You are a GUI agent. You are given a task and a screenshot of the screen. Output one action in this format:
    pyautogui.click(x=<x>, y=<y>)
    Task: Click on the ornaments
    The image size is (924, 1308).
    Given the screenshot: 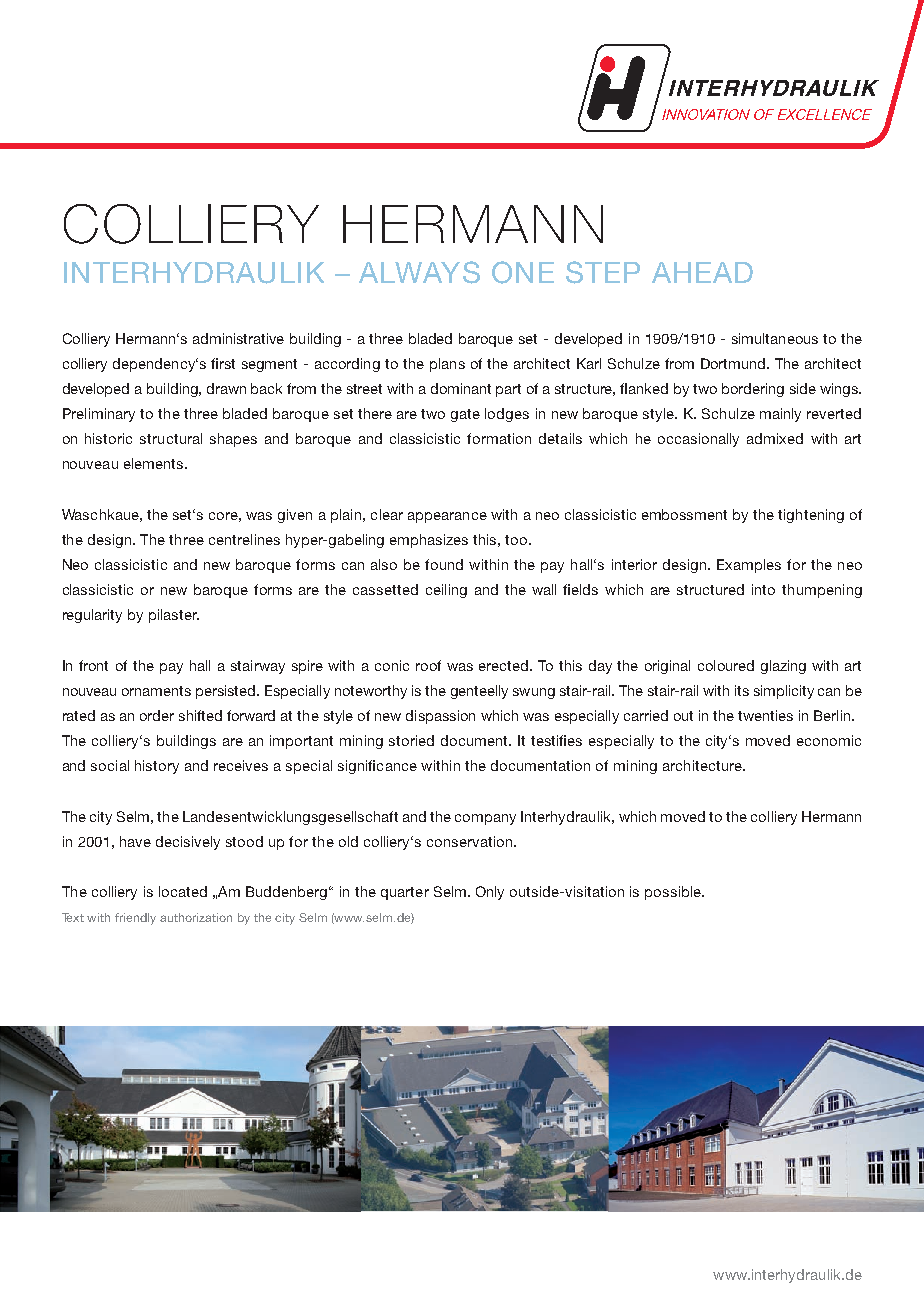 What is the action you would take?
    pyautogui.click(x=156, y=691)
